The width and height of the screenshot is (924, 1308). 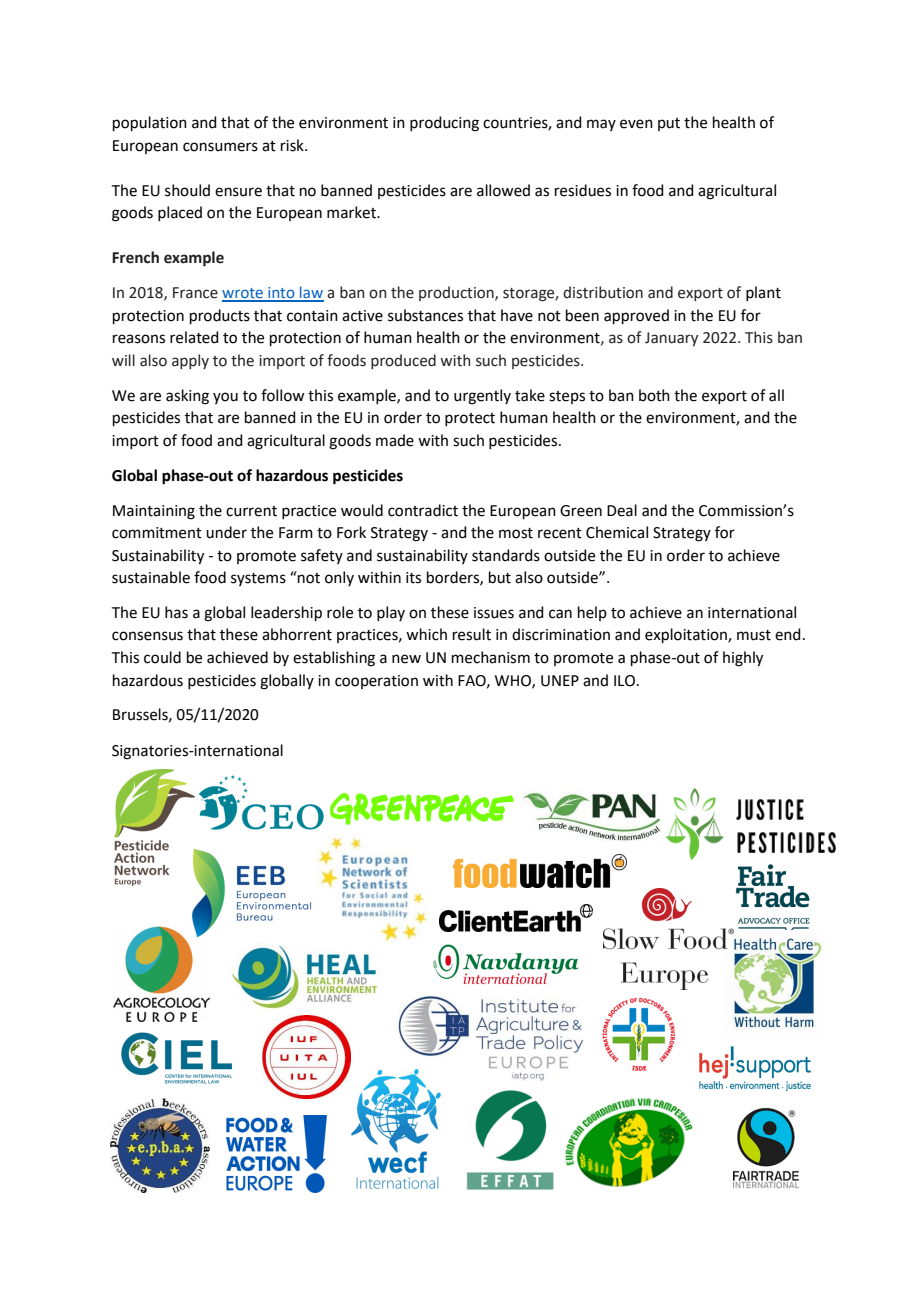 What do you see at coordinates (506, 555) in the screenshot?
I see `standards` at bounding box center [506, 555].
